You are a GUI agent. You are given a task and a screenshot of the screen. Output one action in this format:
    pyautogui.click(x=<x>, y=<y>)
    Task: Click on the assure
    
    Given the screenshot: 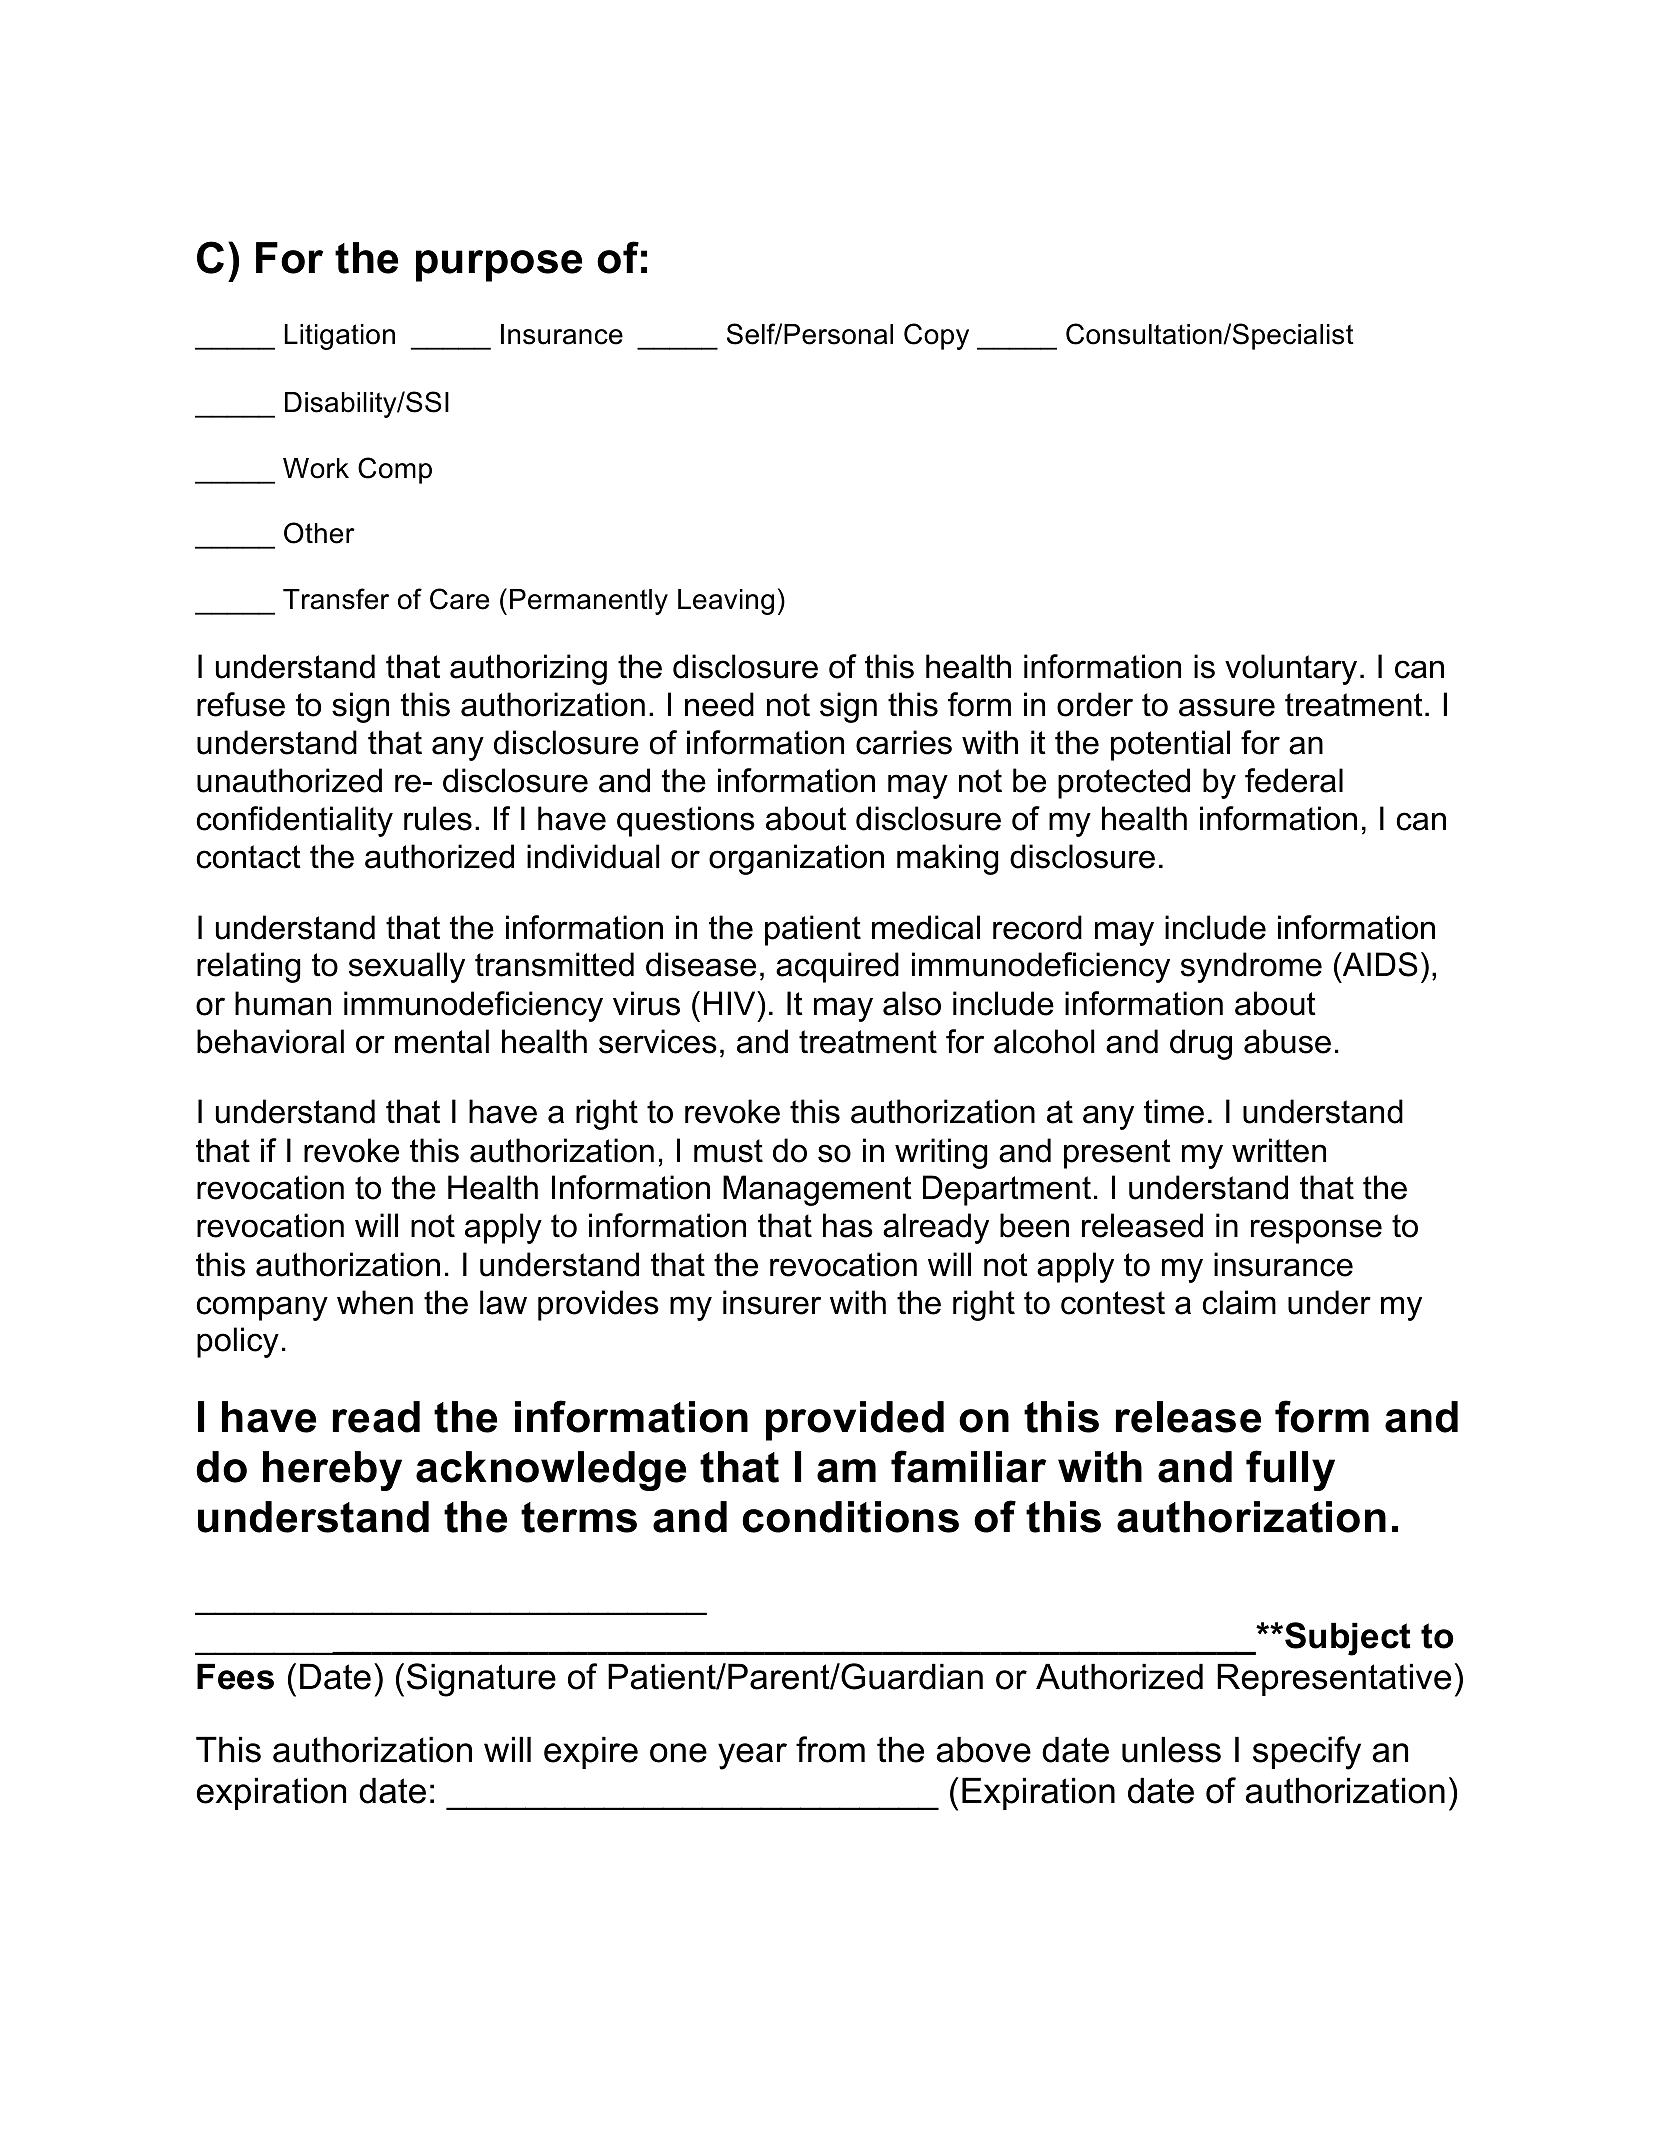 What is the action you would take?
    pyautogui.click(x=1227, y=707)
